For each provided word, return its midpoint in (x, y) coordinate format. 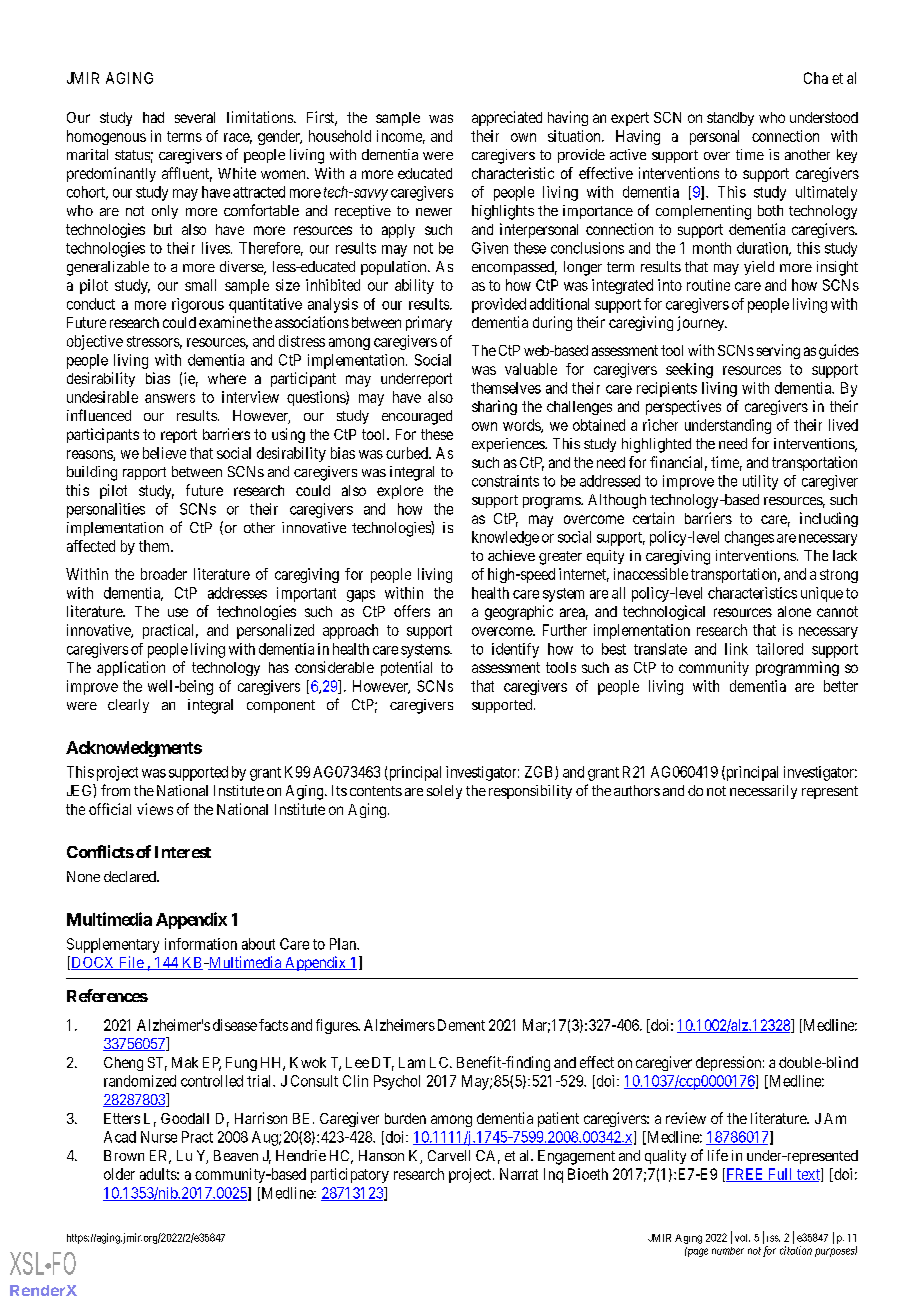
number (728, 1251)
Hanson (381, 1155)
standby (730, 119)
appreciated (507, 118)
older (119, 1174)
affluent (187, 174)
